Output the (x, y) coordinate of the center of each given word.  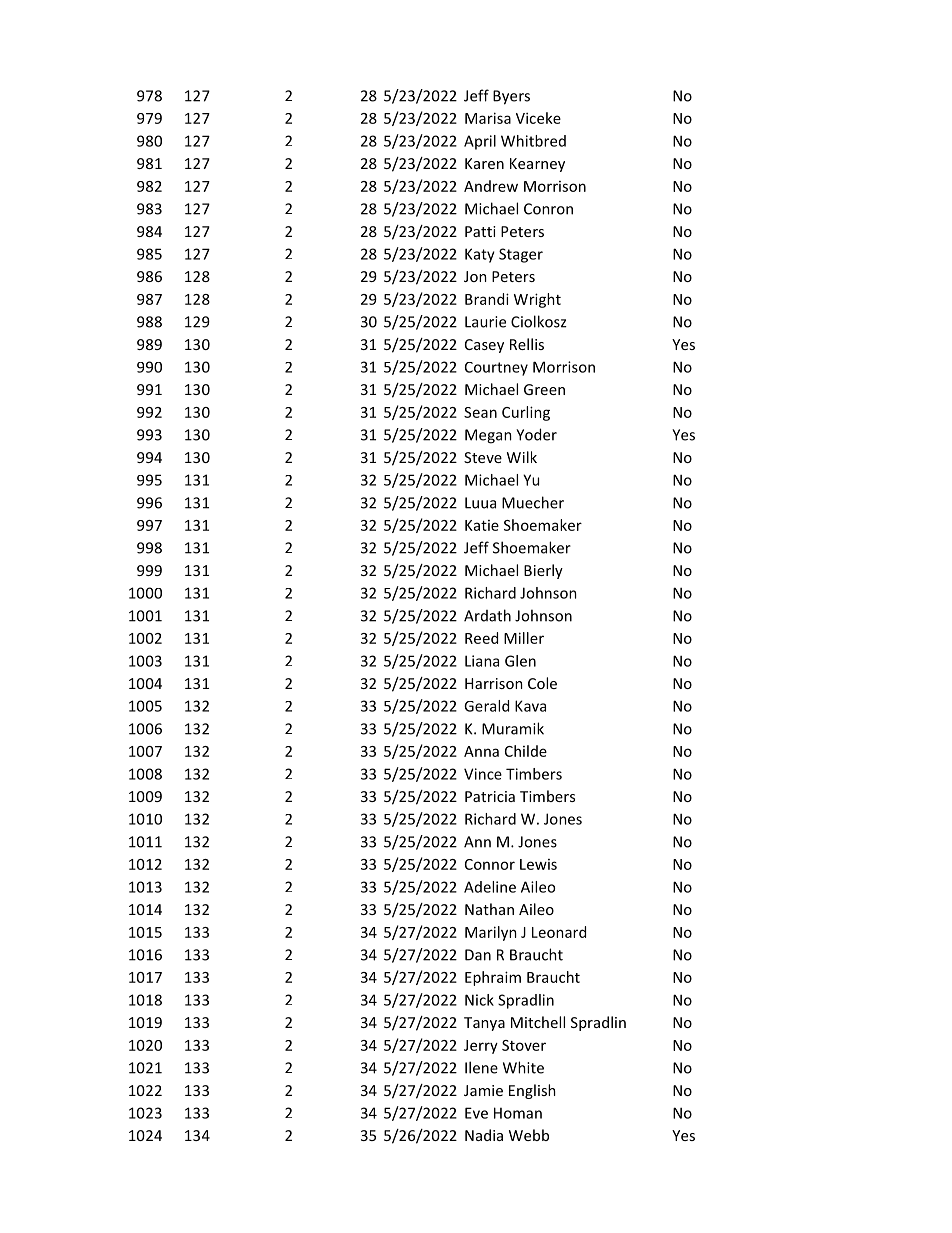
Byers (511, 97)
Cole (542, 683)
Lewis (538, 864)
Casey (484, 346)
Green (544, 389)
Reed (481, 638)
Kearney (537, 165)
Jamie (483, 1090)
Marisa (488, 118)
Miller (524, 638)
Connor (490, 864)
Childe (526, 751)
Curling (526, 413)
